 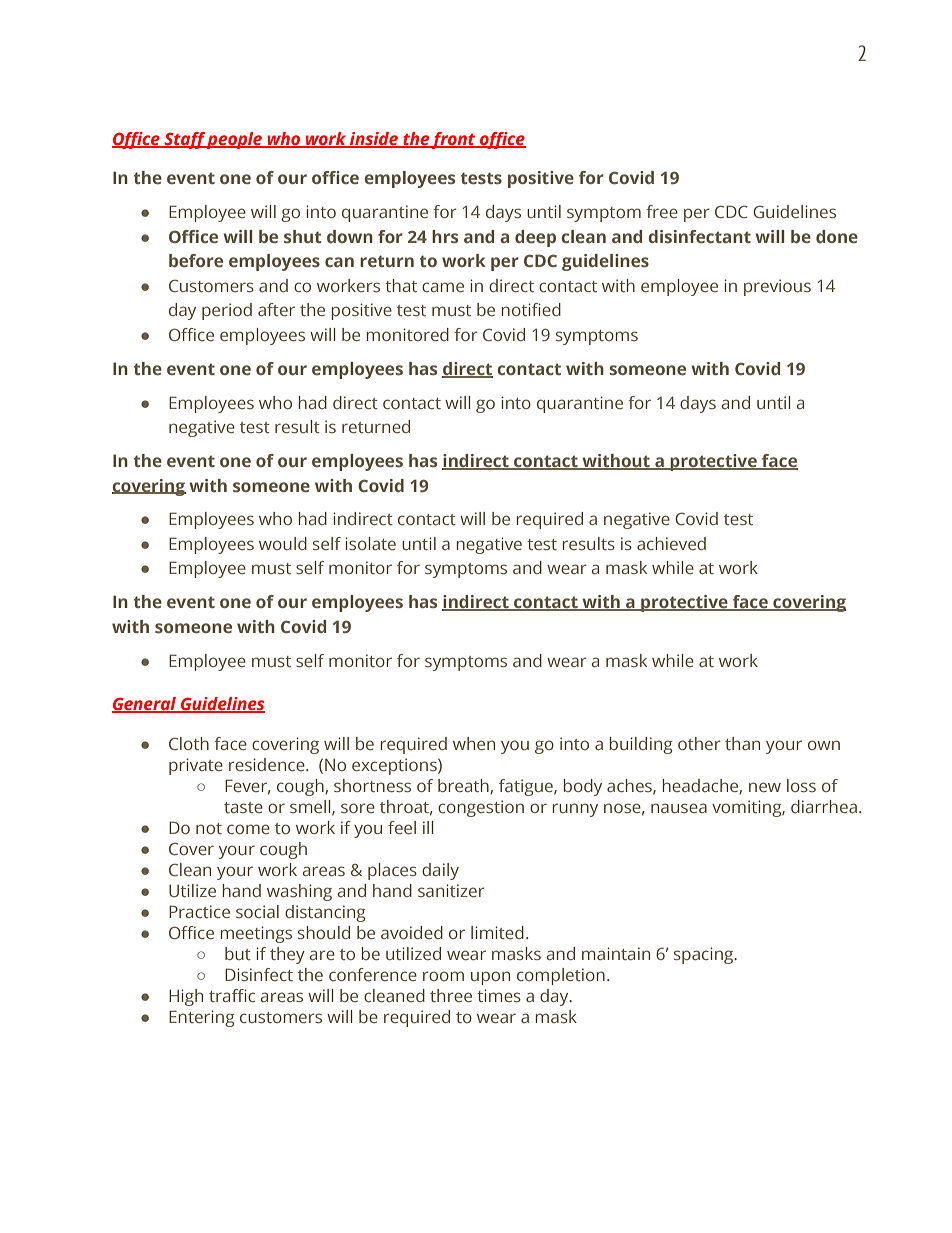 What do you see at coordinates (464, 786) in the screenshot?
I see `breath` at bounding box center [464, 786].
